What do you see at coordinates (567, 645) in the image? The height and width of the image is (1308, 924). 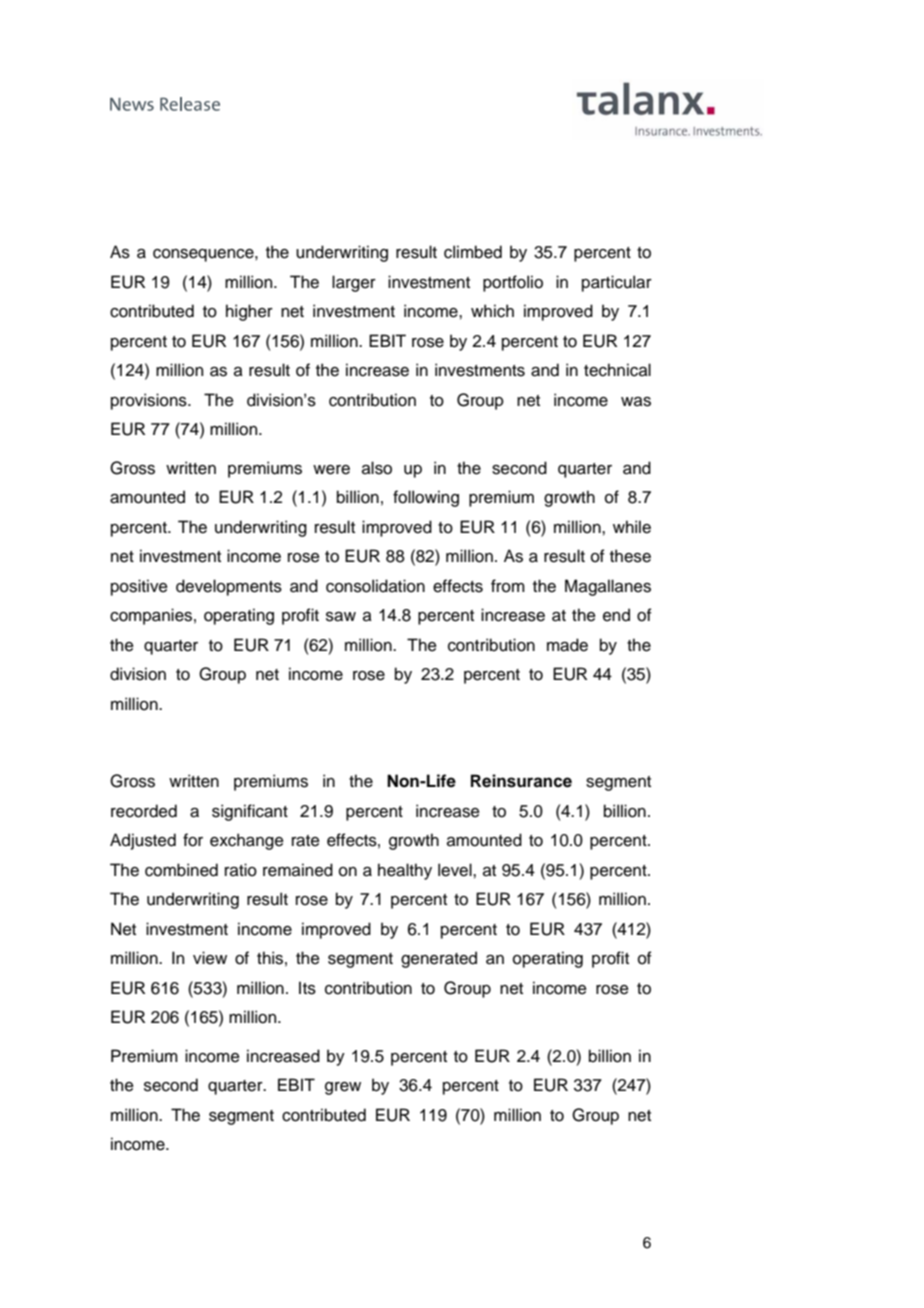 I see `made` at bounding box center [567, 645].
